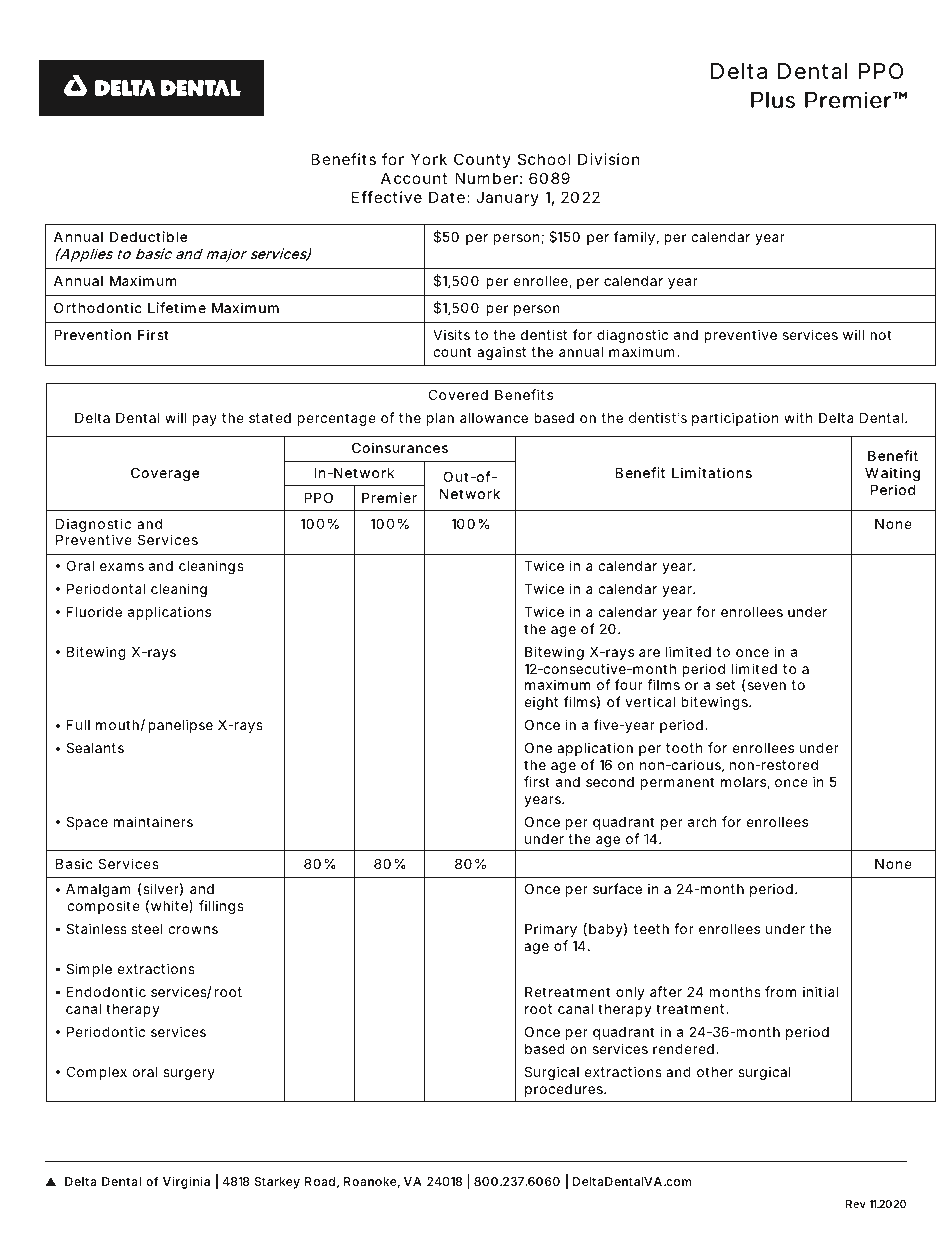  What do you see at coordinates (186, 1182) in the page?
I see `Virginia` at bounding box center [186, 1182].
